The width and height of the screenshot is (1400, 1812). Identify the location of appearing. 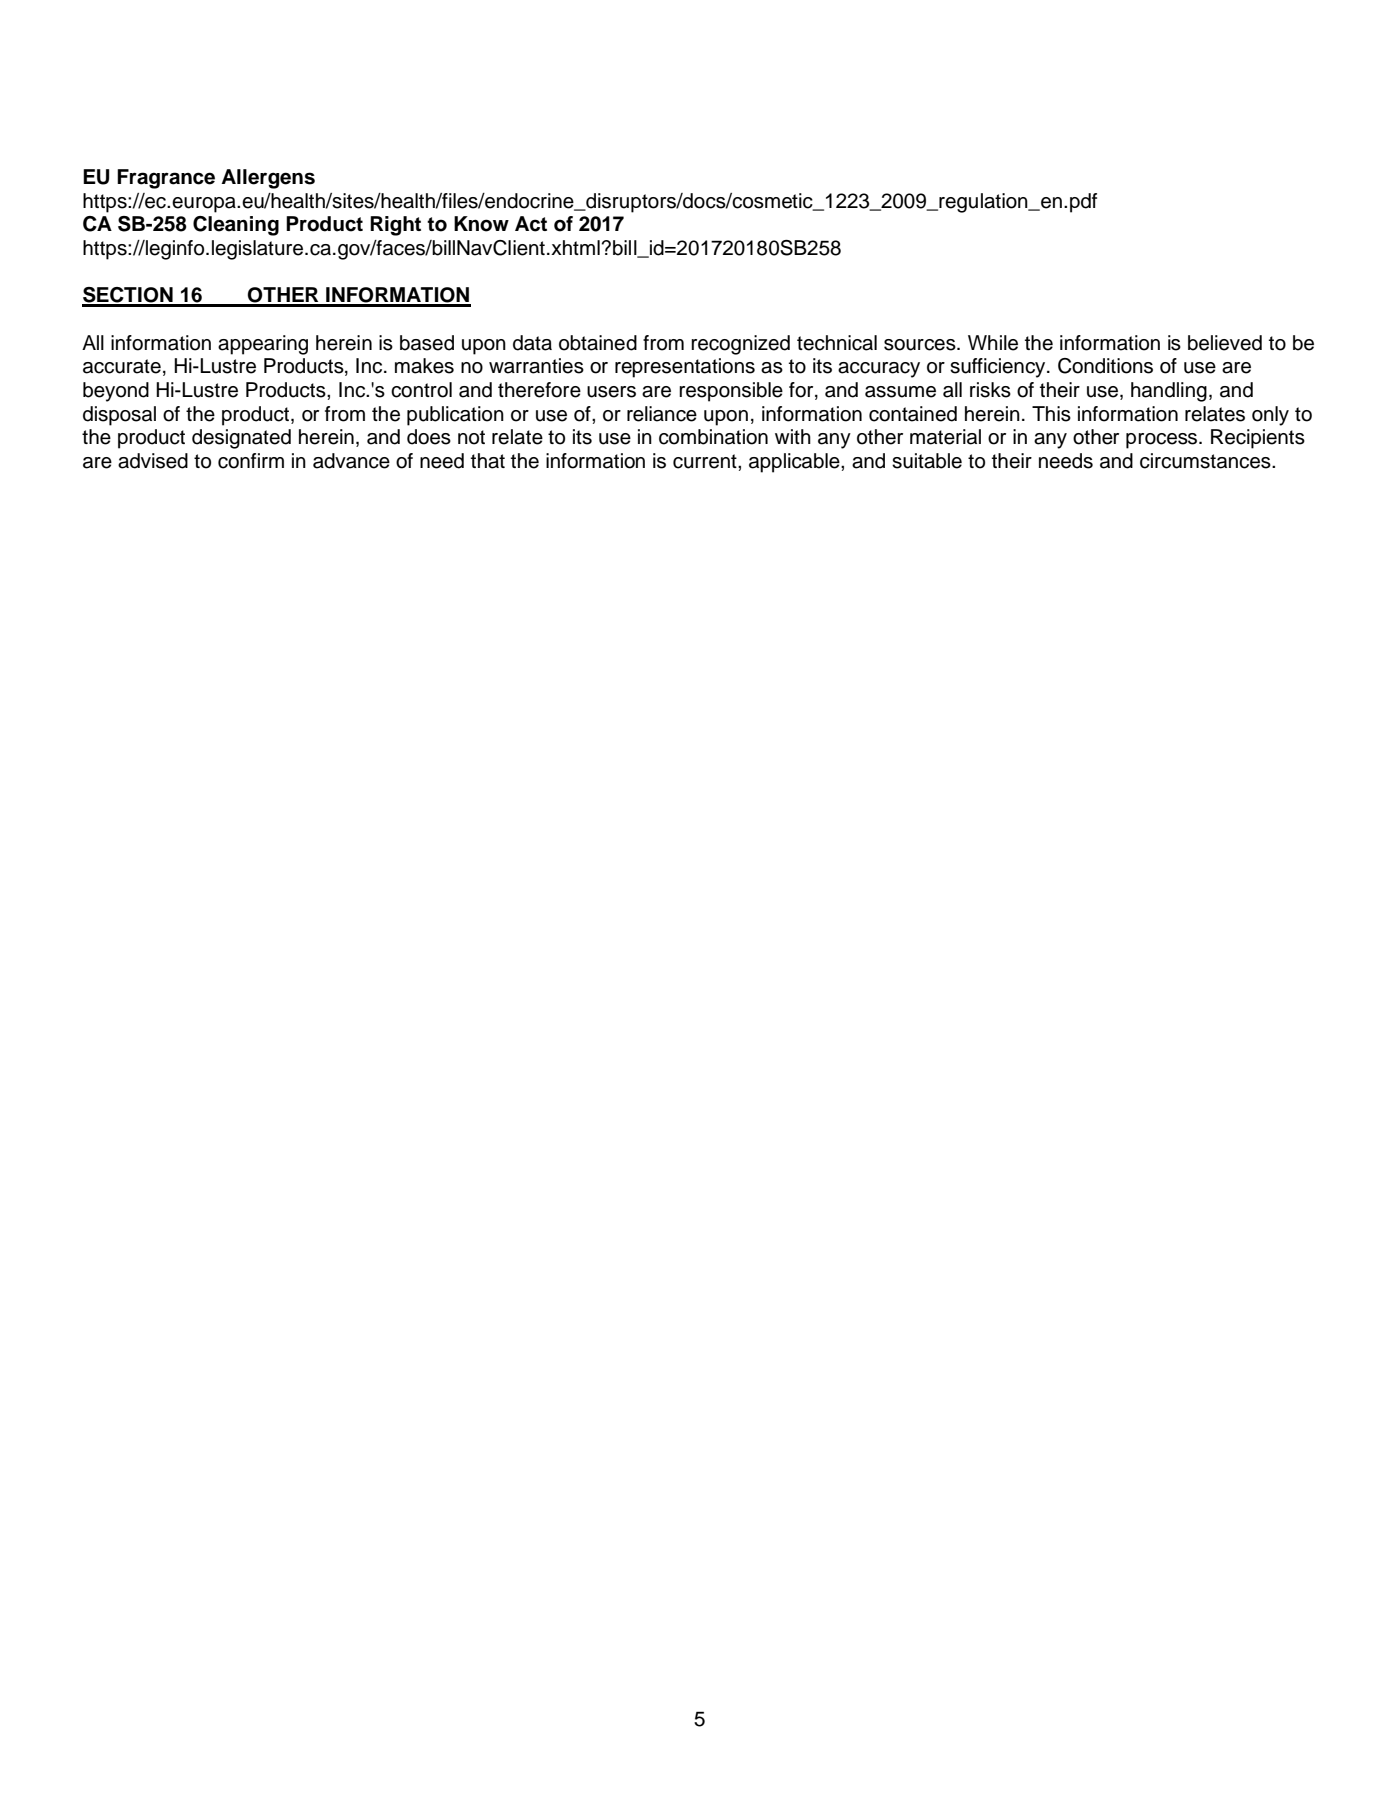
(263, 345).
